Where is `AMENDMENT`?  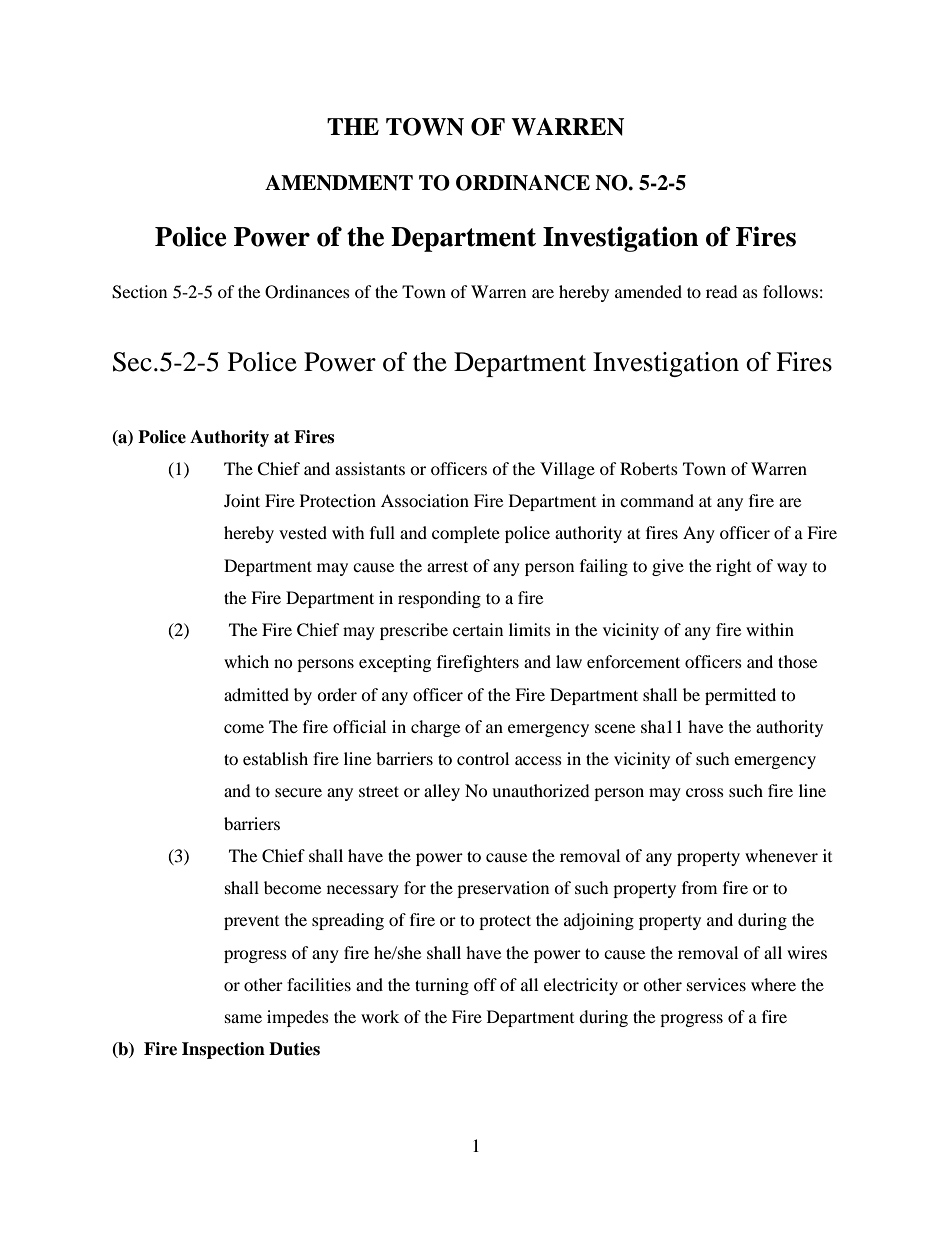 AMENDMENT is located at coordinates (339, 183).
